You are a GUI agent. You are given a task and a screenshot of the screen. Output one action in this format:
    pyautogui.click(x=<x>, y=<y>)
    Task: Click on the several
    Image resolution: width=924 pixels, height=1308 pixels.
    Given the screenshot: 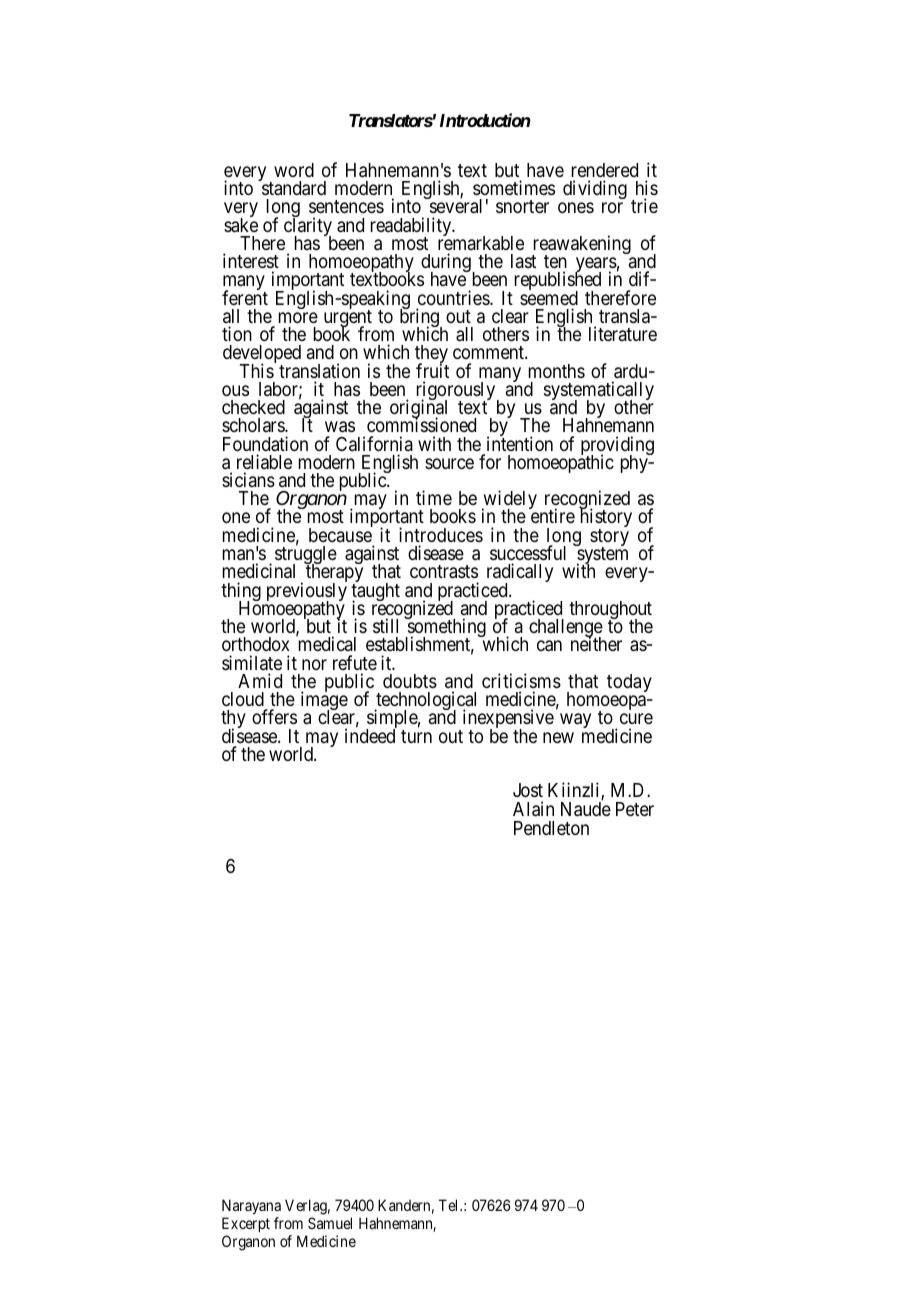 What is the action you would take?
    pyautogui.click(x=454, y=205)
